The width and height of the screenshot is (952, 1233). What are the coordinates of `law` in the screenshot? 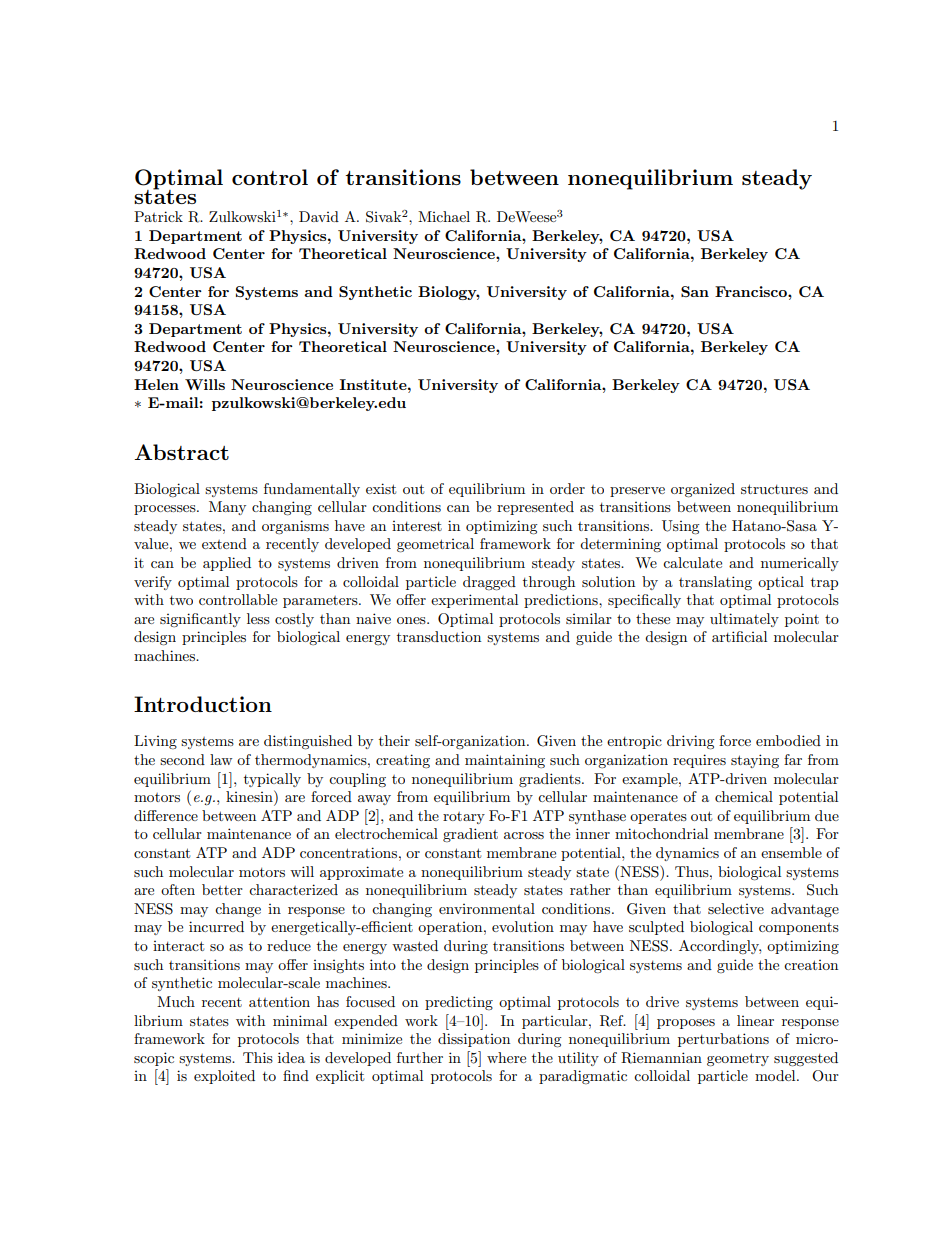 It's located at (221, 759).
